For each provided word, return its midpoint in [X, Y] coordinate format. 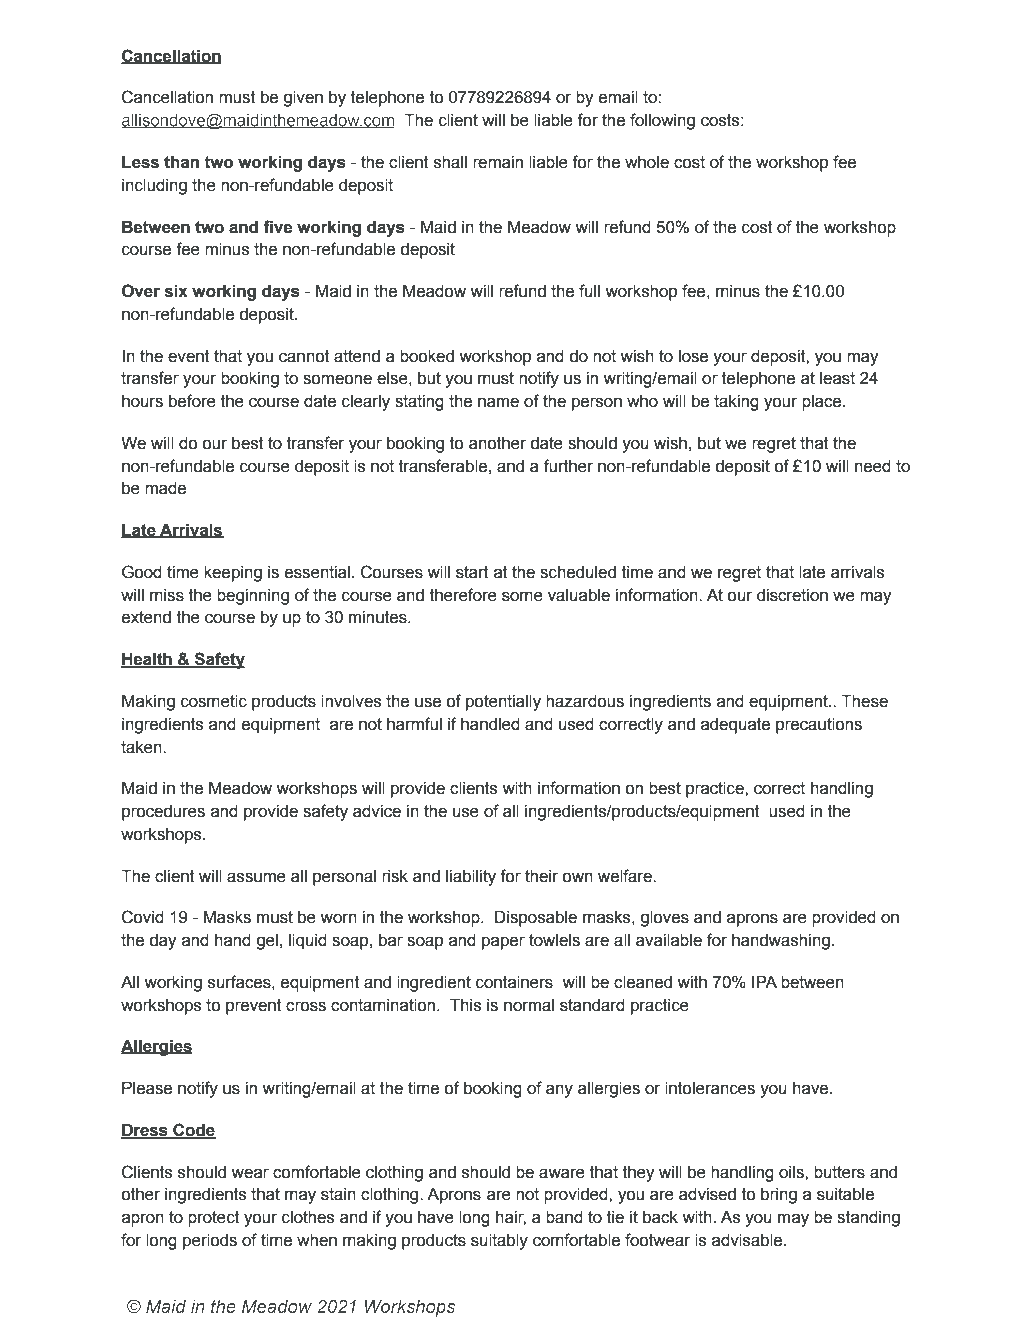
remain [498, 162]
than [181, 162]
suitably [499, 1242]
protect [214, 1219]
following [662, 121]
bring [779, 1196]
